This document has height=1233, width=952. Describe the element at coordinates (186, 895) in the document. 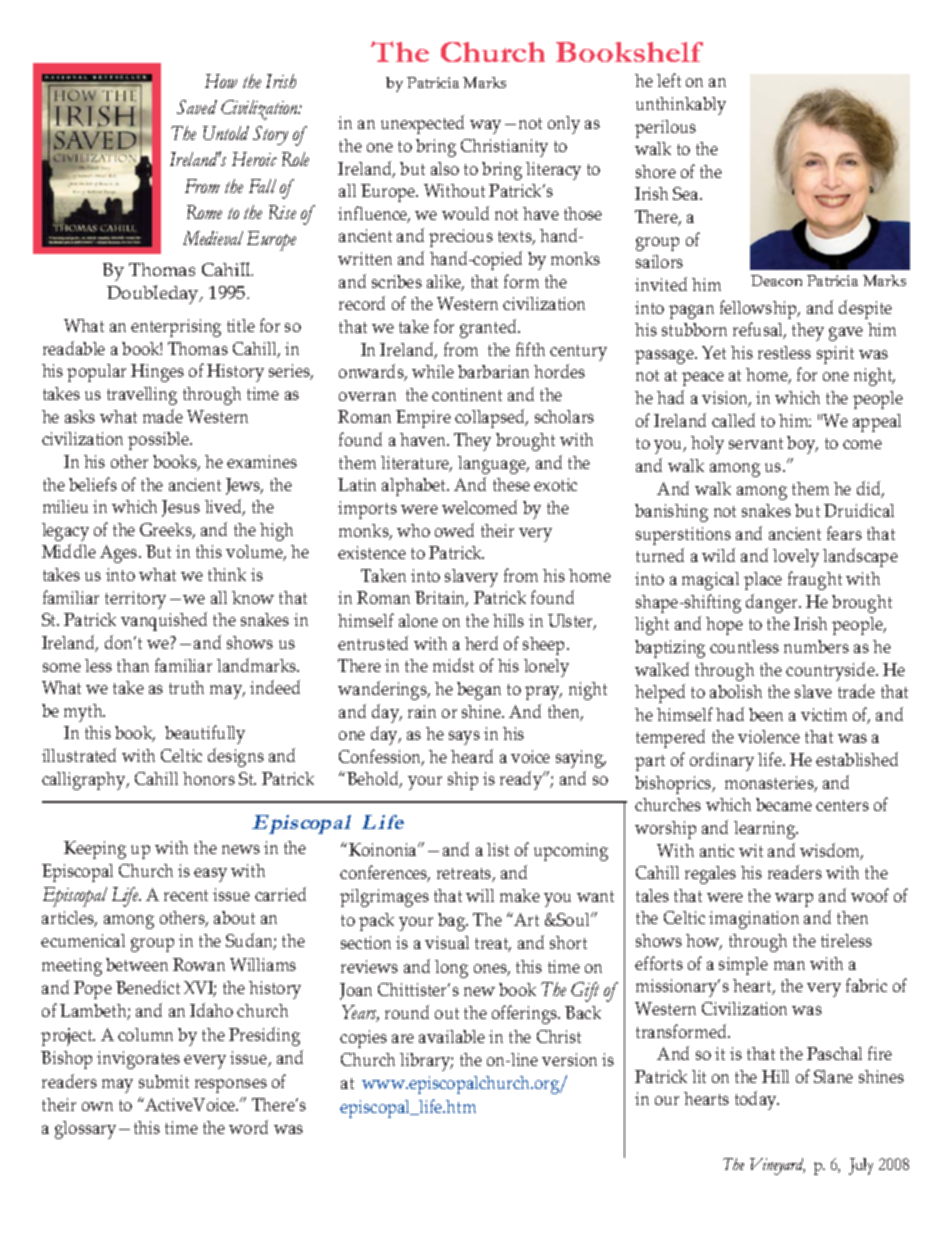

I see `recent` at that location.
